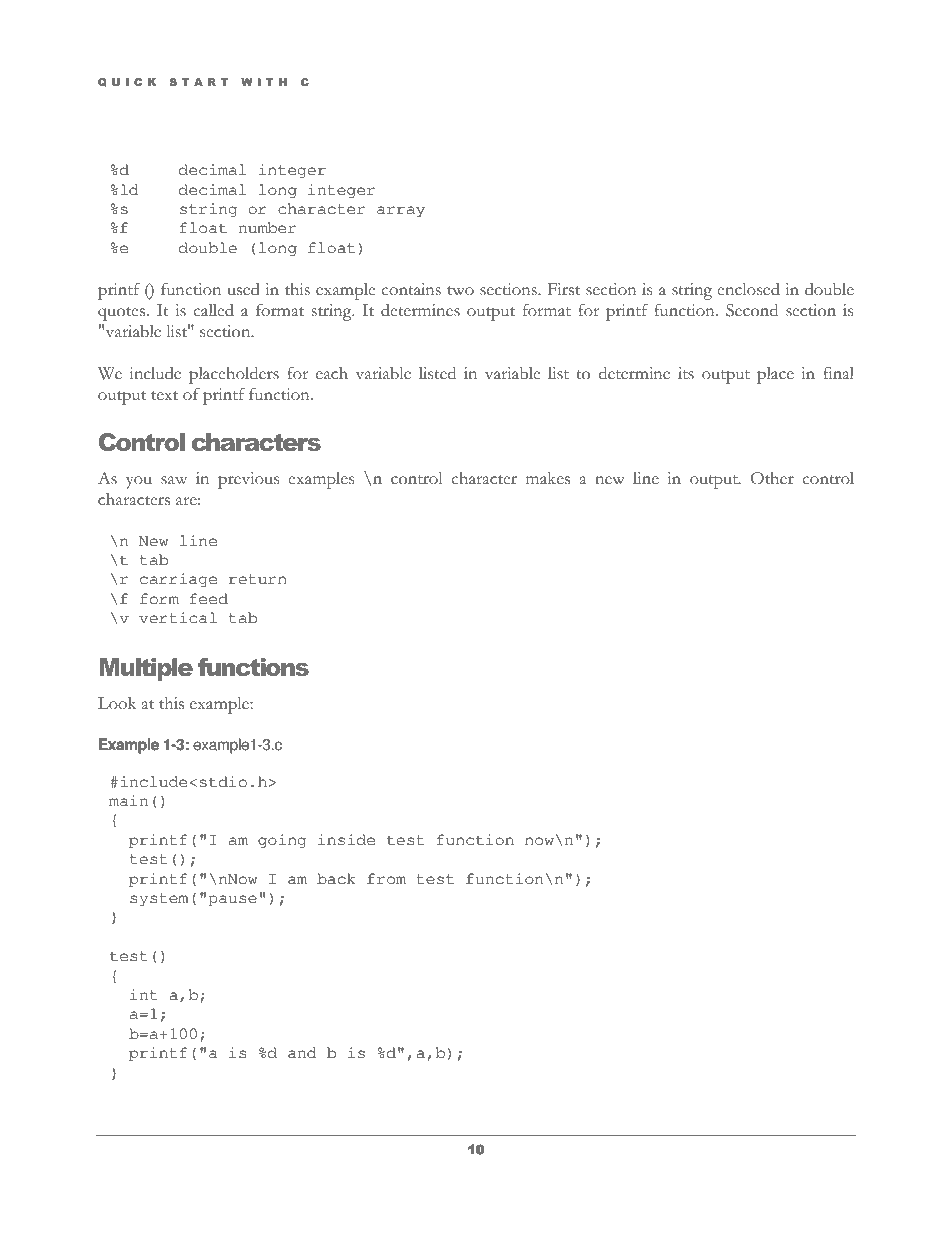 Image resolution: width=952 pixels, height=1233 pixels. I want to click on inside, so click(346, 840).
